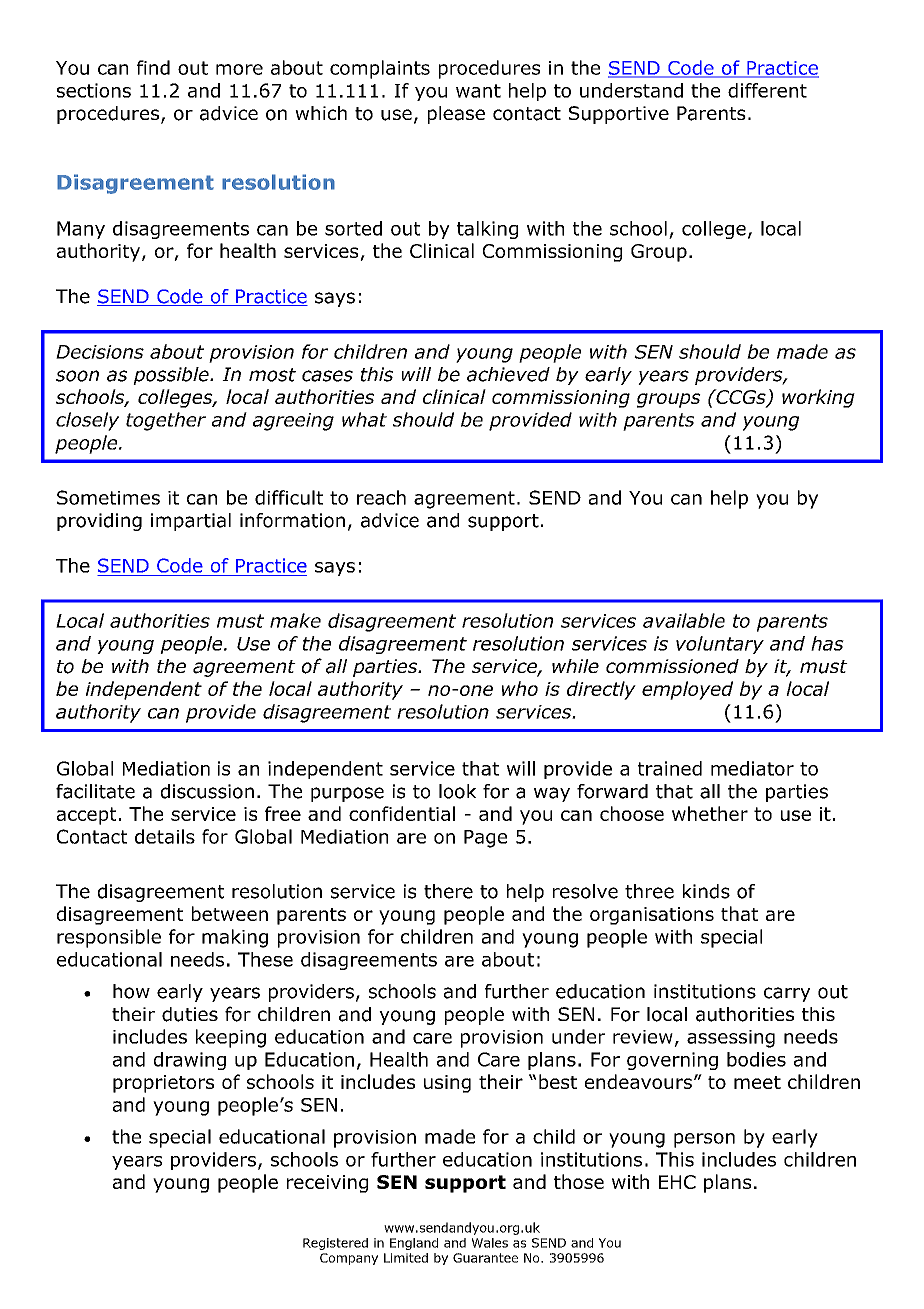  I want to click on please, so click(456, 115).
